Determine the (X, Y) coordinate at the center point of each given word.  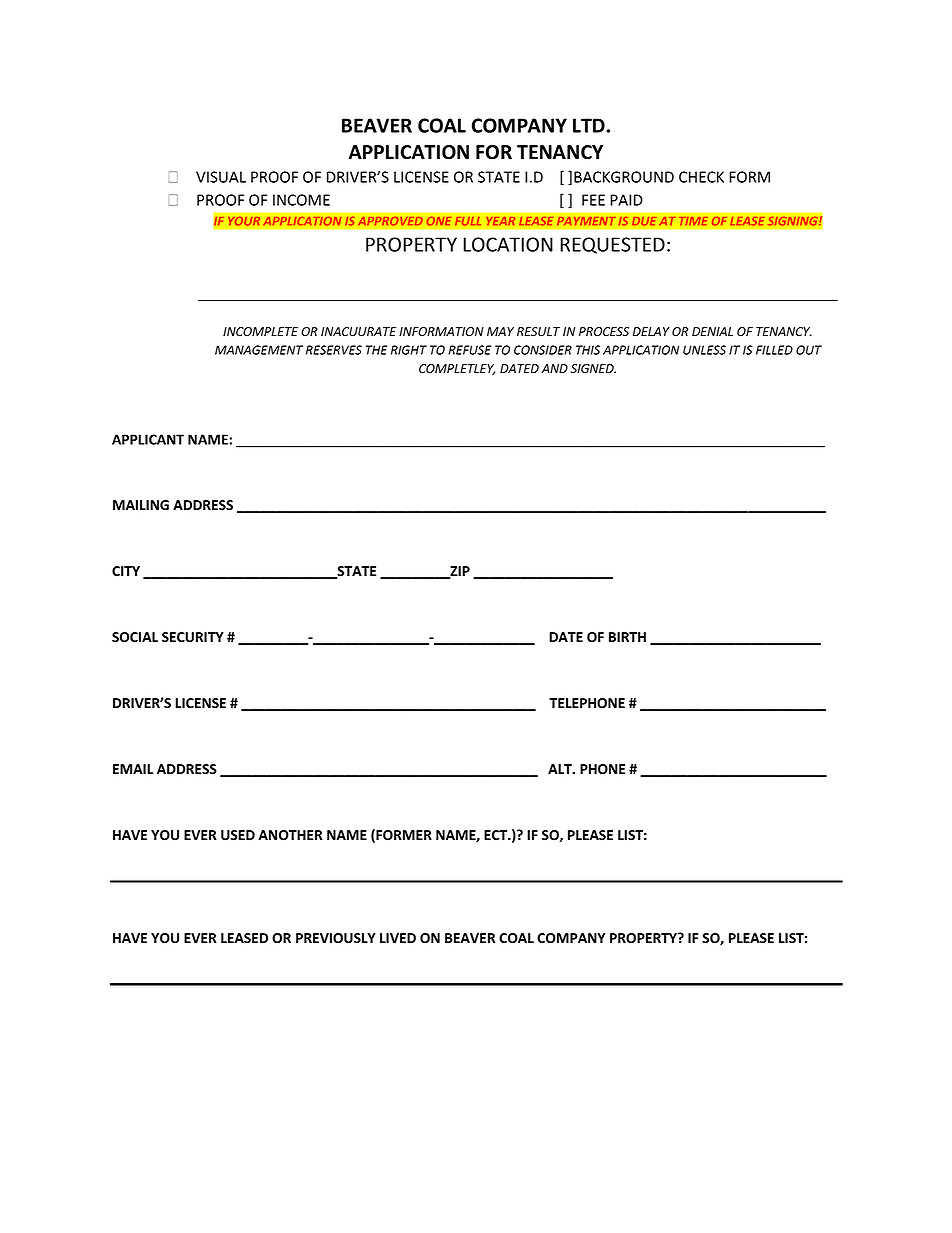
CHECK (701, 177)
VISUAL (221, 177)
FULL (468, 221)
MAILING (141, 505)
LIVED (398, 938)
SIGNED (593, 368)
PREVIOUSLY (336, 938)
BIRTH (627, 637)
